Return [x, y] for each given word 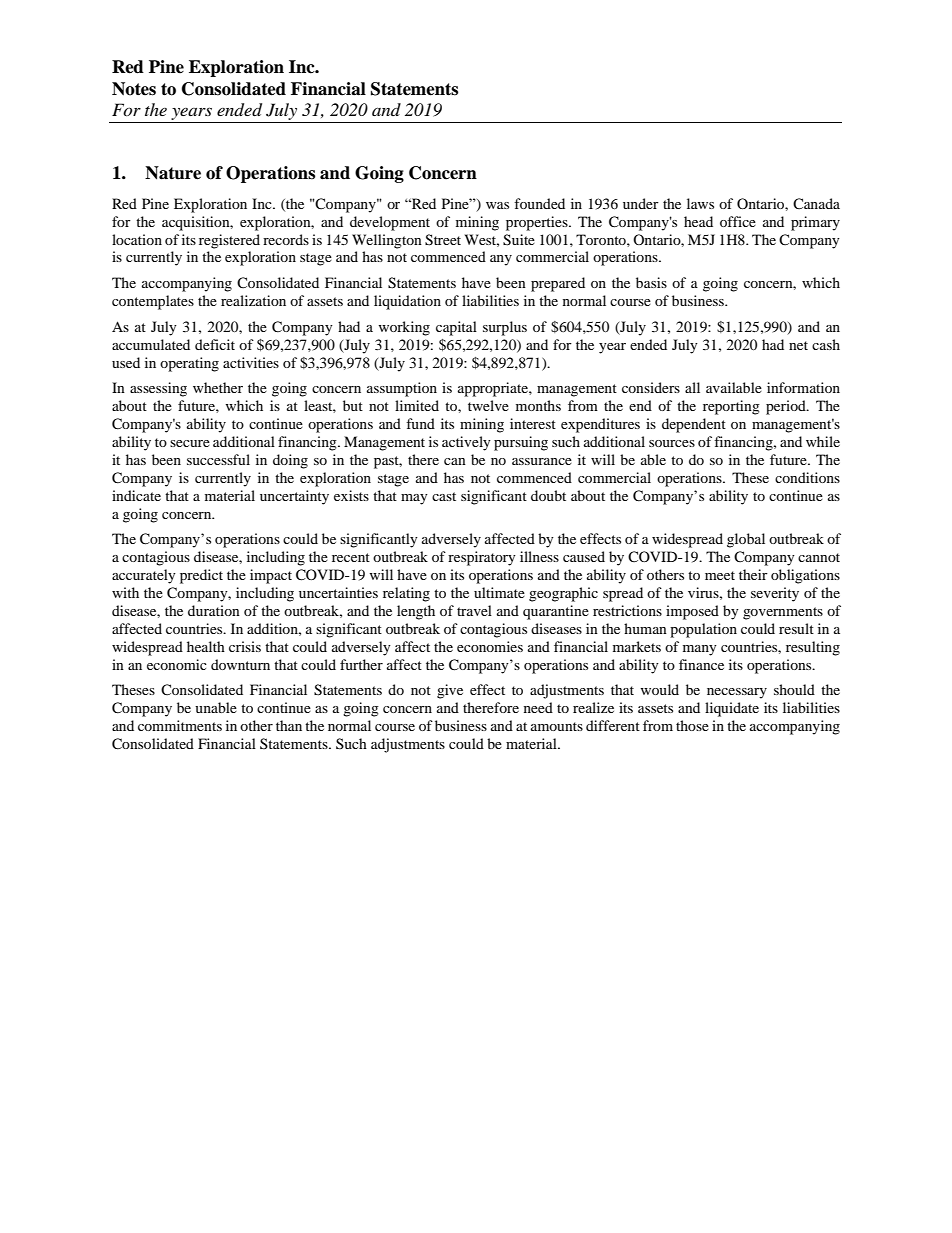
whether [218, 387]
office [738, 221]
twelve [488, 405]
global [746, 540]
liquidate [732, 709]
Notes [134, 89]
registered [229, 241]
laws [700, 203]
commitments [180, 725]
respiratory [482, 558]
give [450, 691]
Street [443, 240]
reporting [731, 407]
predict [201, 576]
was [497, 205]
